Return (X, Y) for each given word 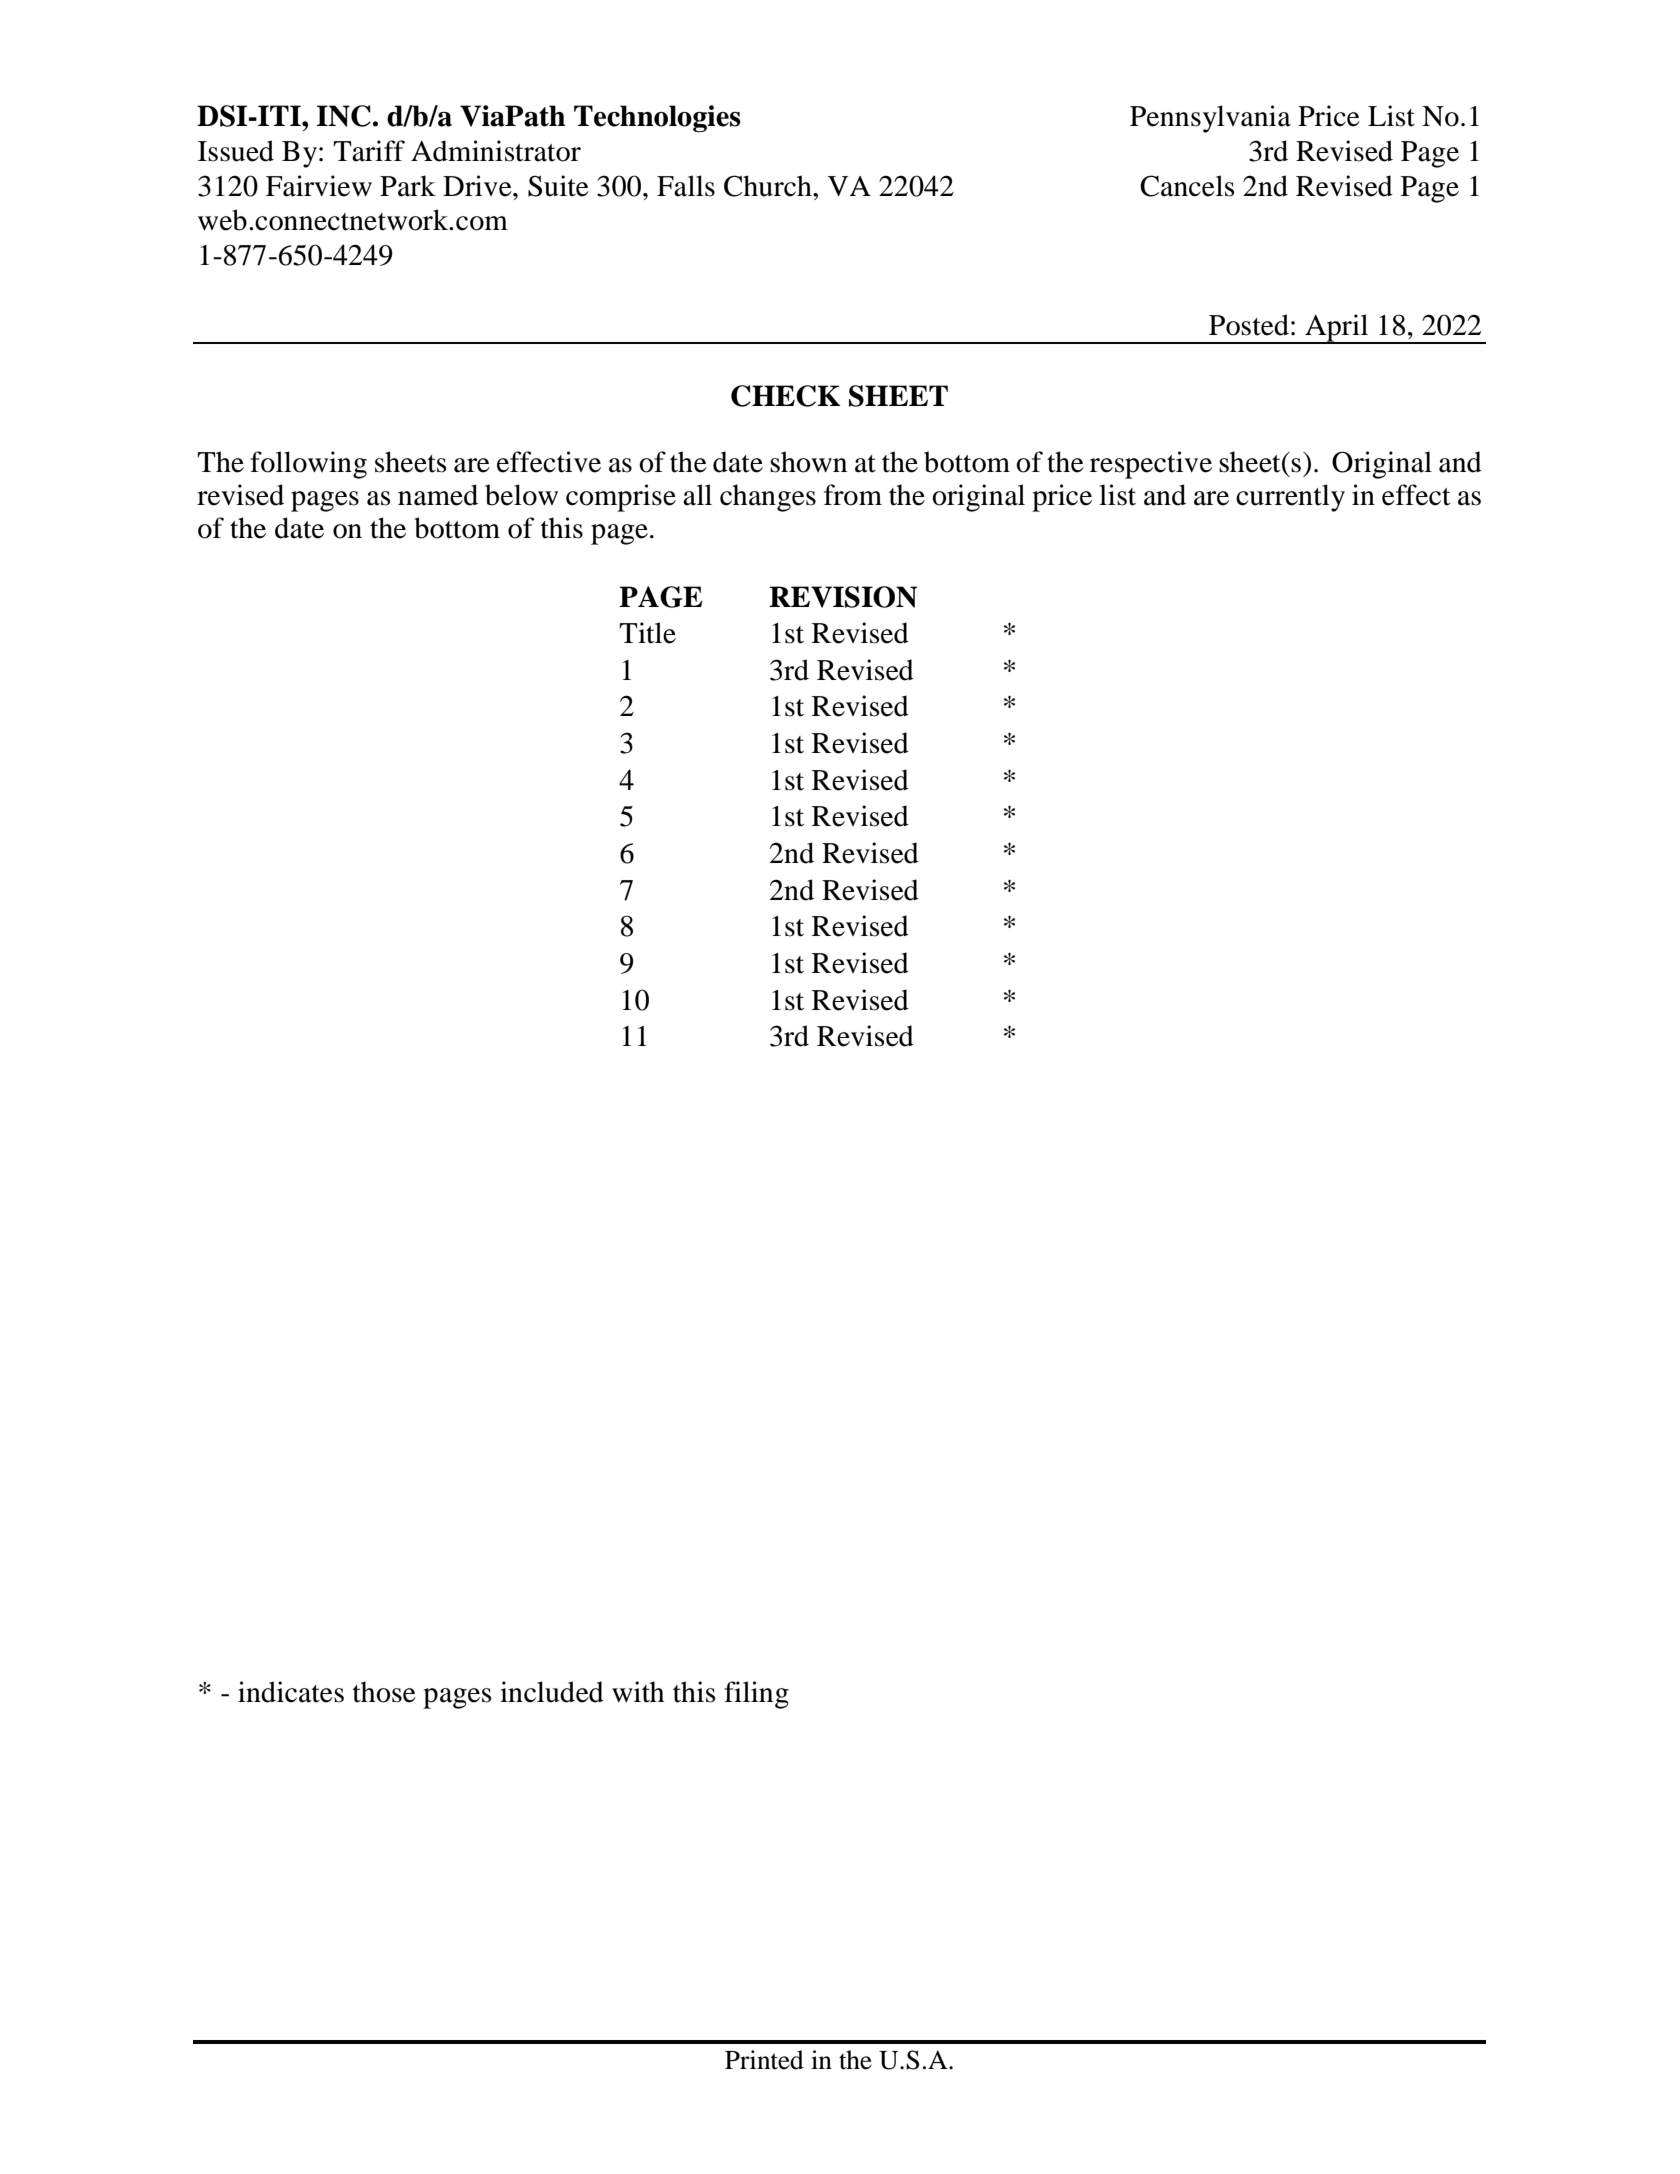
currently (1290, 498)
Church (769, 186)
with (638, 1692)
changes (768, 498)
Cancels (1187, 186)
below (521, 495)
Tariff (369, 151)
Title (647, 633)
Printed (764, 2060)
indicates (291, 1692)
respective (1151, 465)
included (552, 1692)
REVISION (843, 597)
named (438, 495)
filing (756, 1695)
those (384, 1692)
